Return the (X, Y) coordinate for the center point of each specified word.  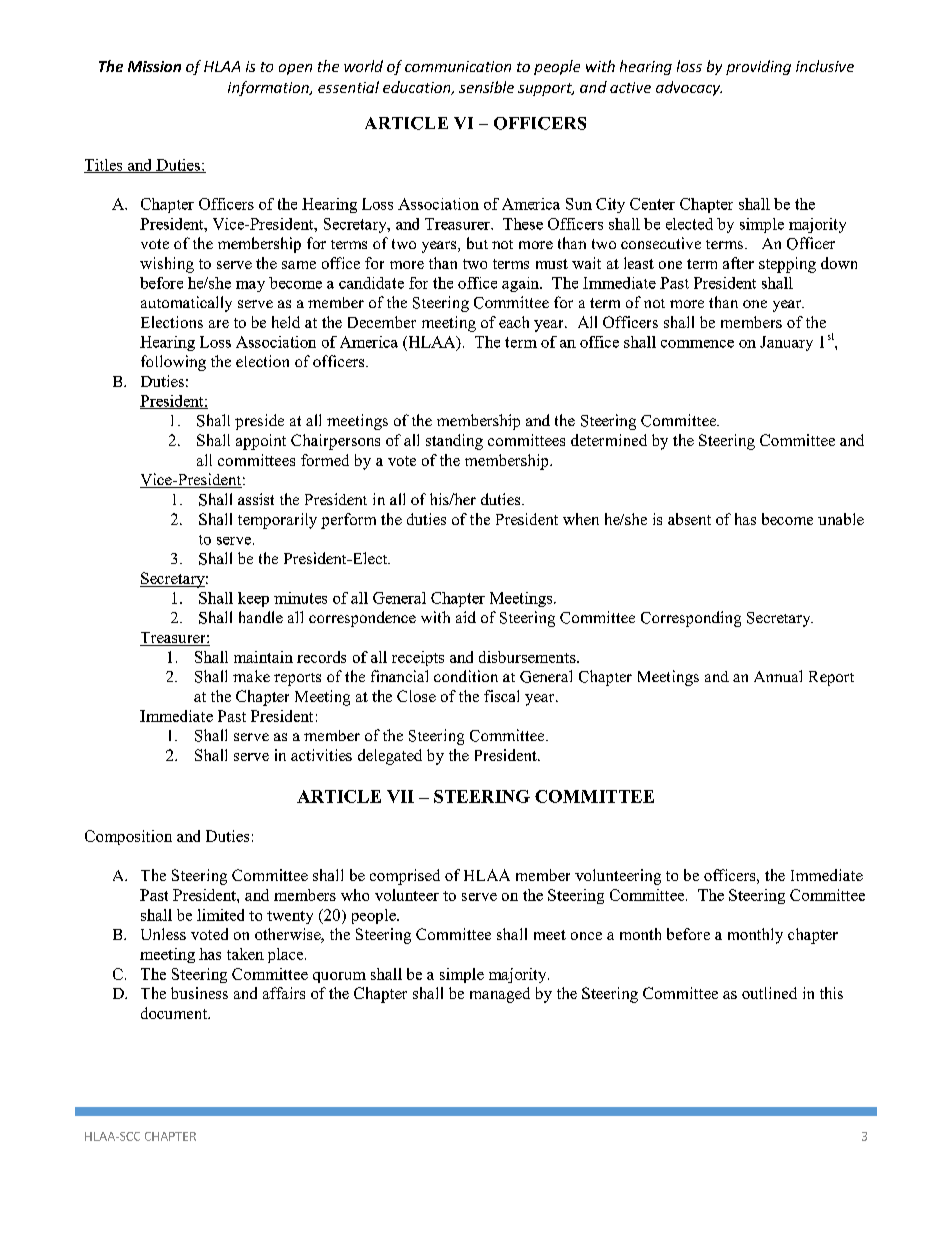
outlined (769, 993)
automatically (186, 304)
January (786, 343)
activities (321, 755)
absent (689, 519)
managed (500, 995)
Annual (778, 676)
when (581, 519)
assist (256, 499)
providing (758, 67)
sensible (486, 87)
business (199, 993)
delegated (390, 757)
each (514, 322)
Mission (154, 66)
